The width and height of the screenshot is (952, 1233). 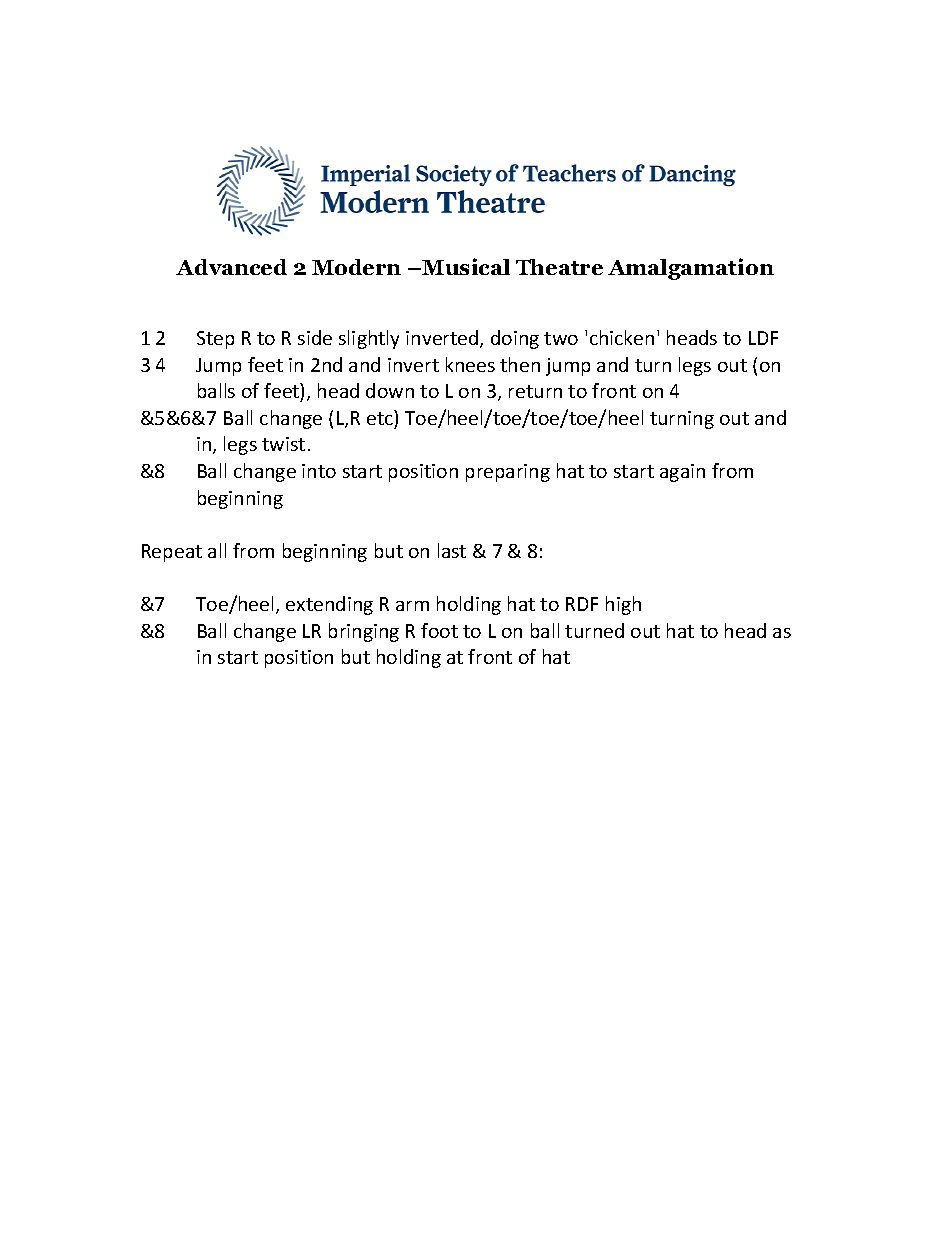 What do you see at coordinates (231, 267) in the screenshot?
I see `Advanced` at bounding box center [231, 267].
